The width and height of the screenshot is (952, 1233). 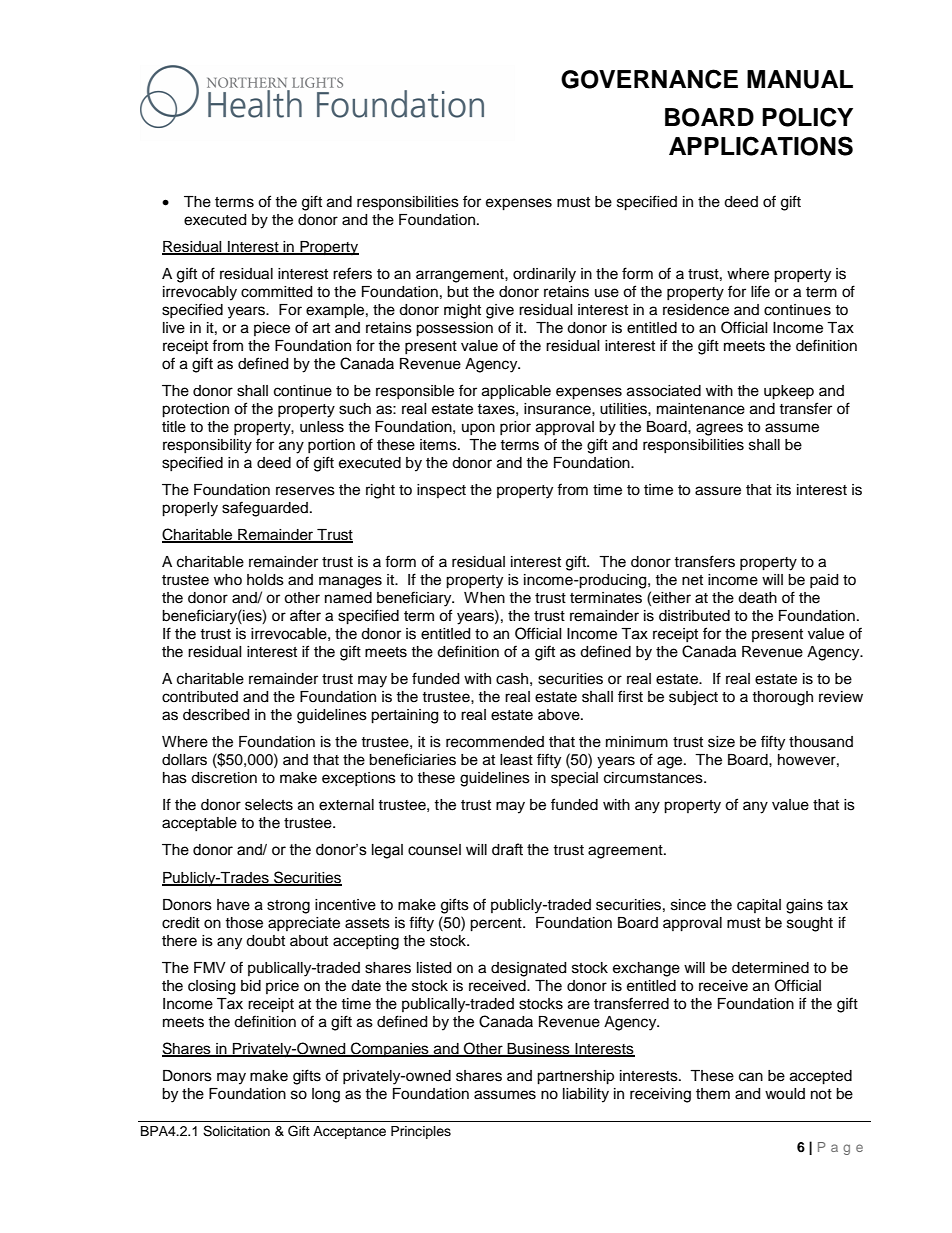 What do you see at coordinates (649, 79) in the screenshot?
I see `GOVERNANCE` at bounding box center [649, 79].
